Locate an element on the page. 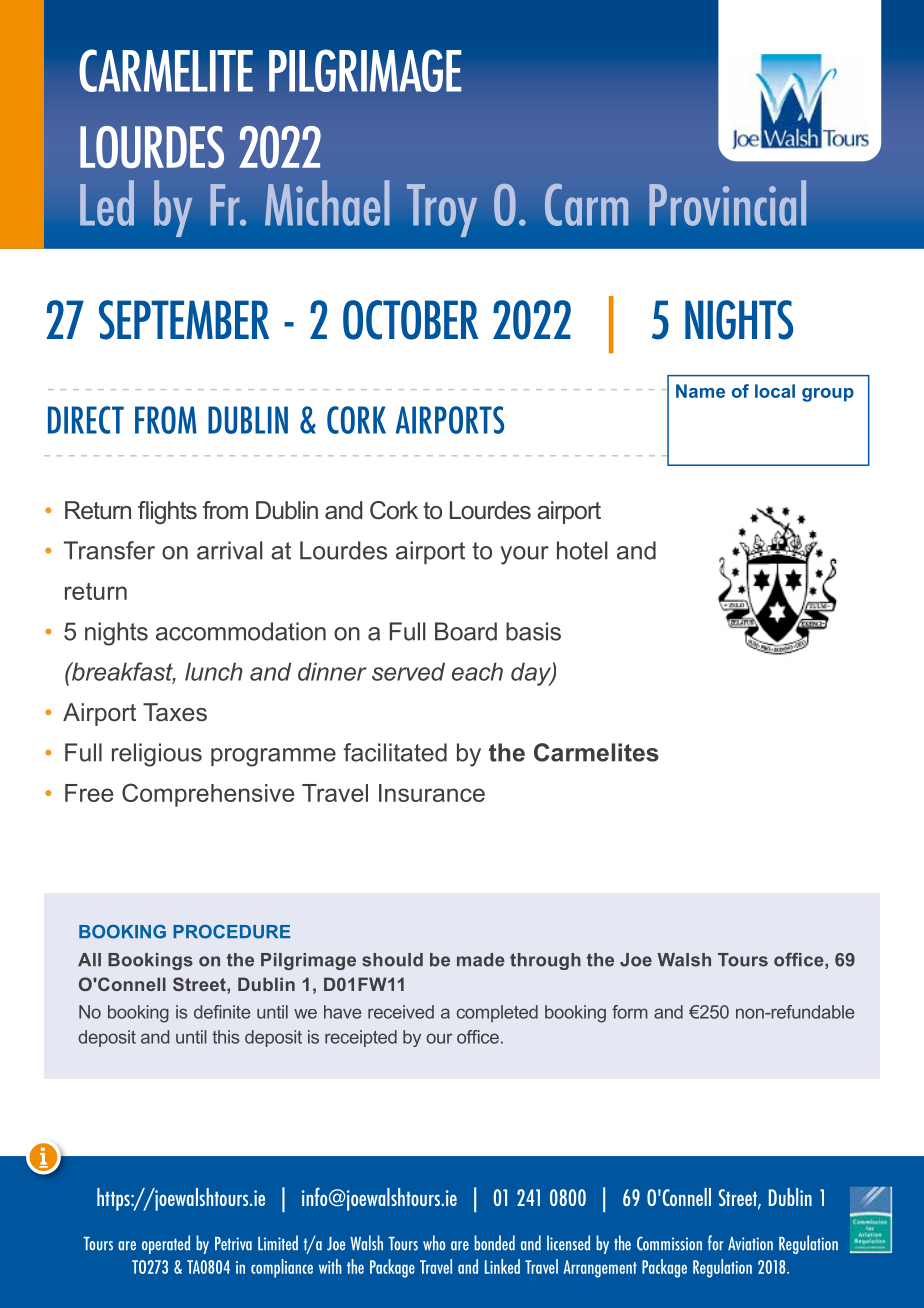 This image has height=1308, width=924. operated is located at coordinates (166, 1244).
